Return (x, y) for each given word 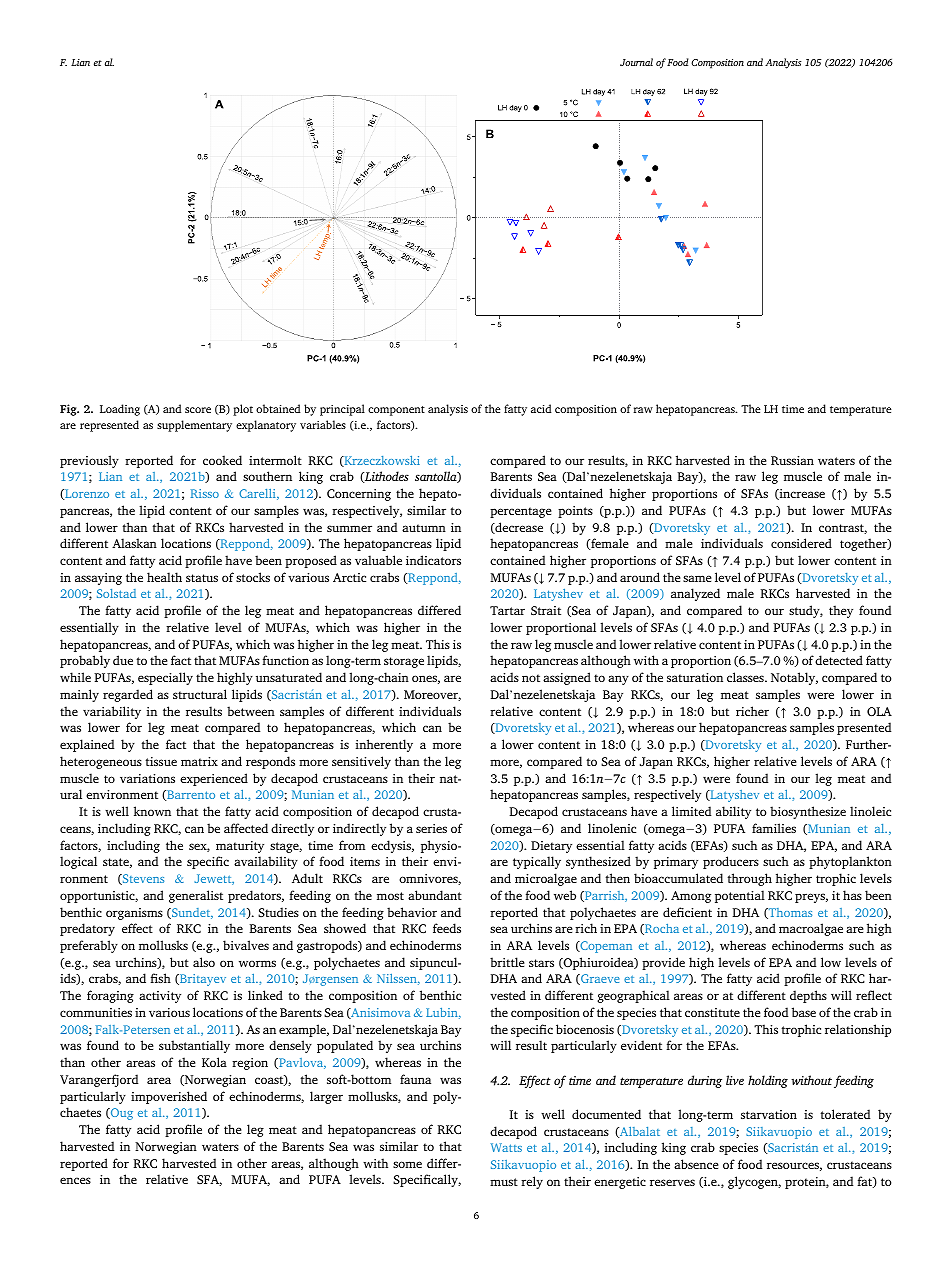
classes (746, 677)
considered (801, 543)
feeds (447, 928)
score (198, 410)
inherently (384, 745)
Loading (120, 410)
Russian (792, 460)
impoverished (169, 1097)
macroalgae (811, 929)
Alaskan (134, 543)
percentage (521, 512)
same (697, 578)
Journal (636, 62)
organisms (134, 914)
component (396, 411)
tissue (161, 761)
